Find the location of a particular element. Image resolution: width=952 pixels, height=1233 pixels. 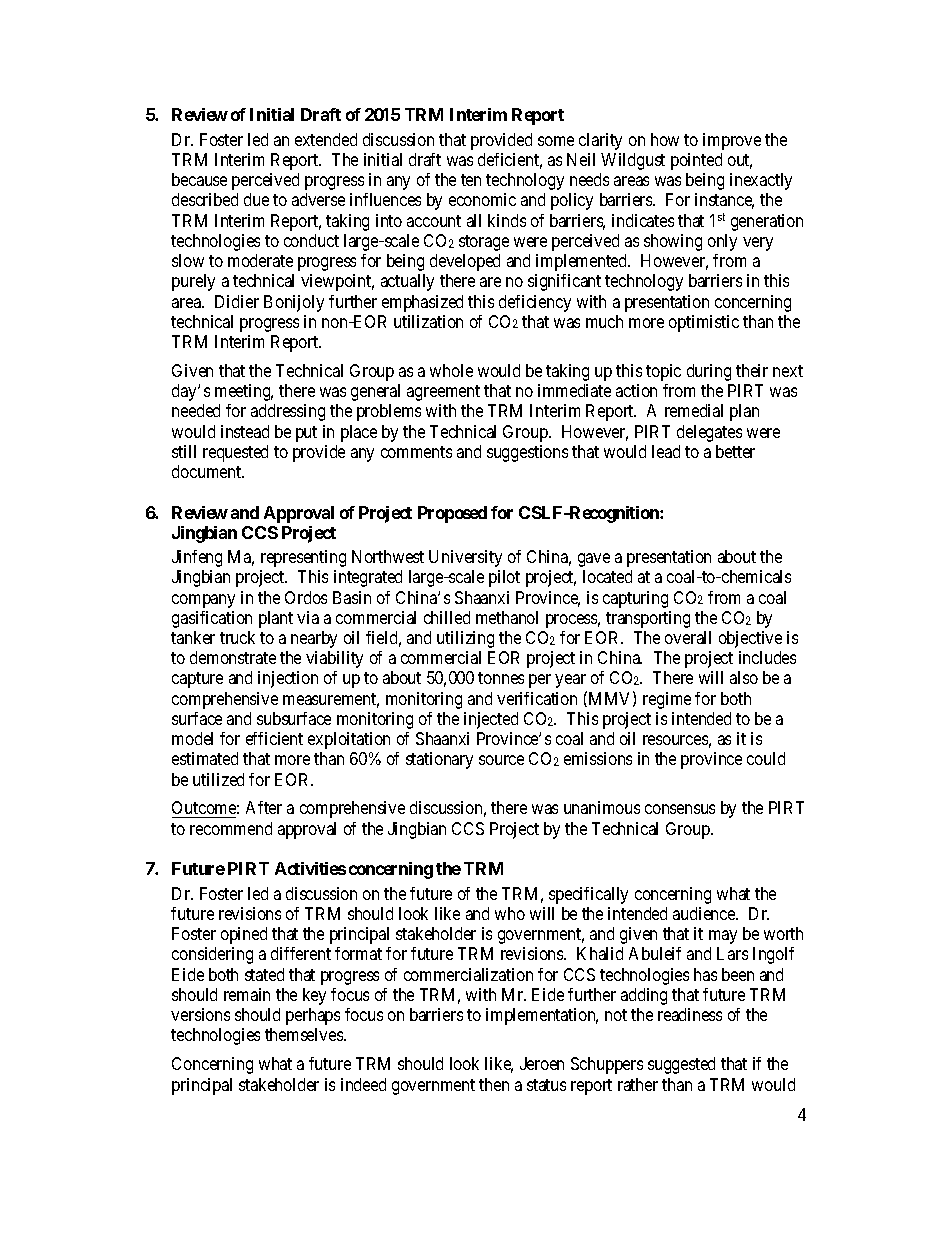

Didier is located at coordinates (237, 301).
